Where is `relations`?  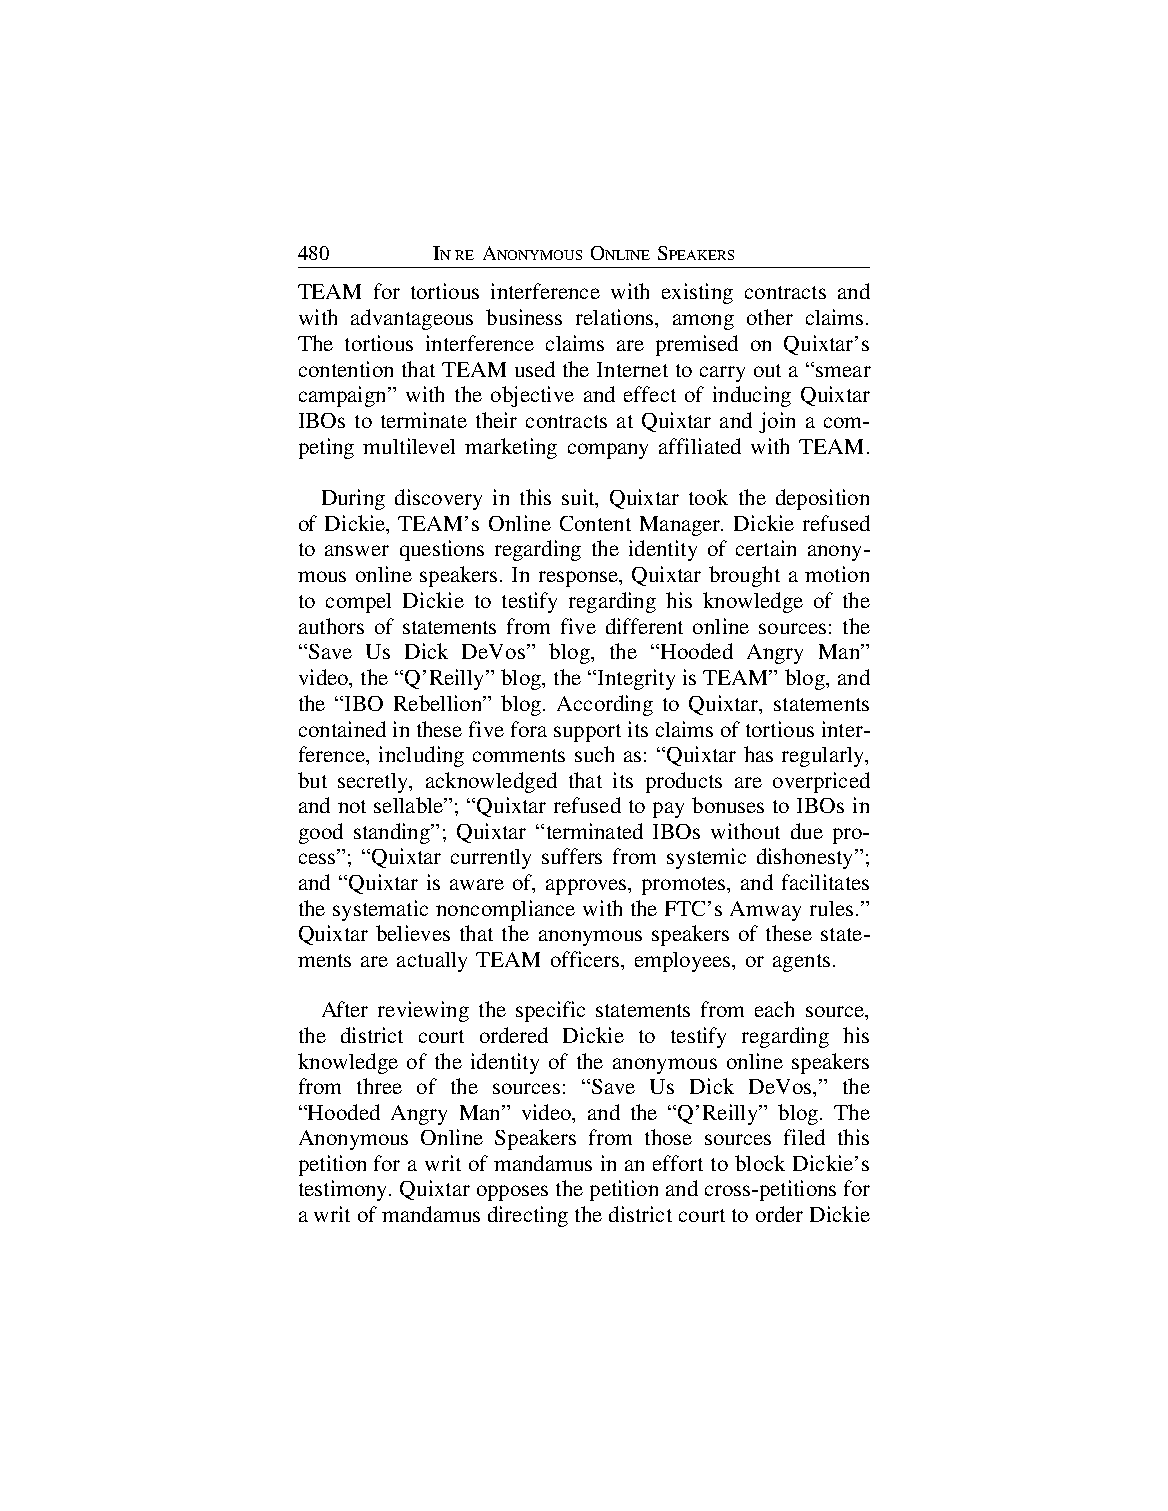 relations is located at coordinates (616, 317).
